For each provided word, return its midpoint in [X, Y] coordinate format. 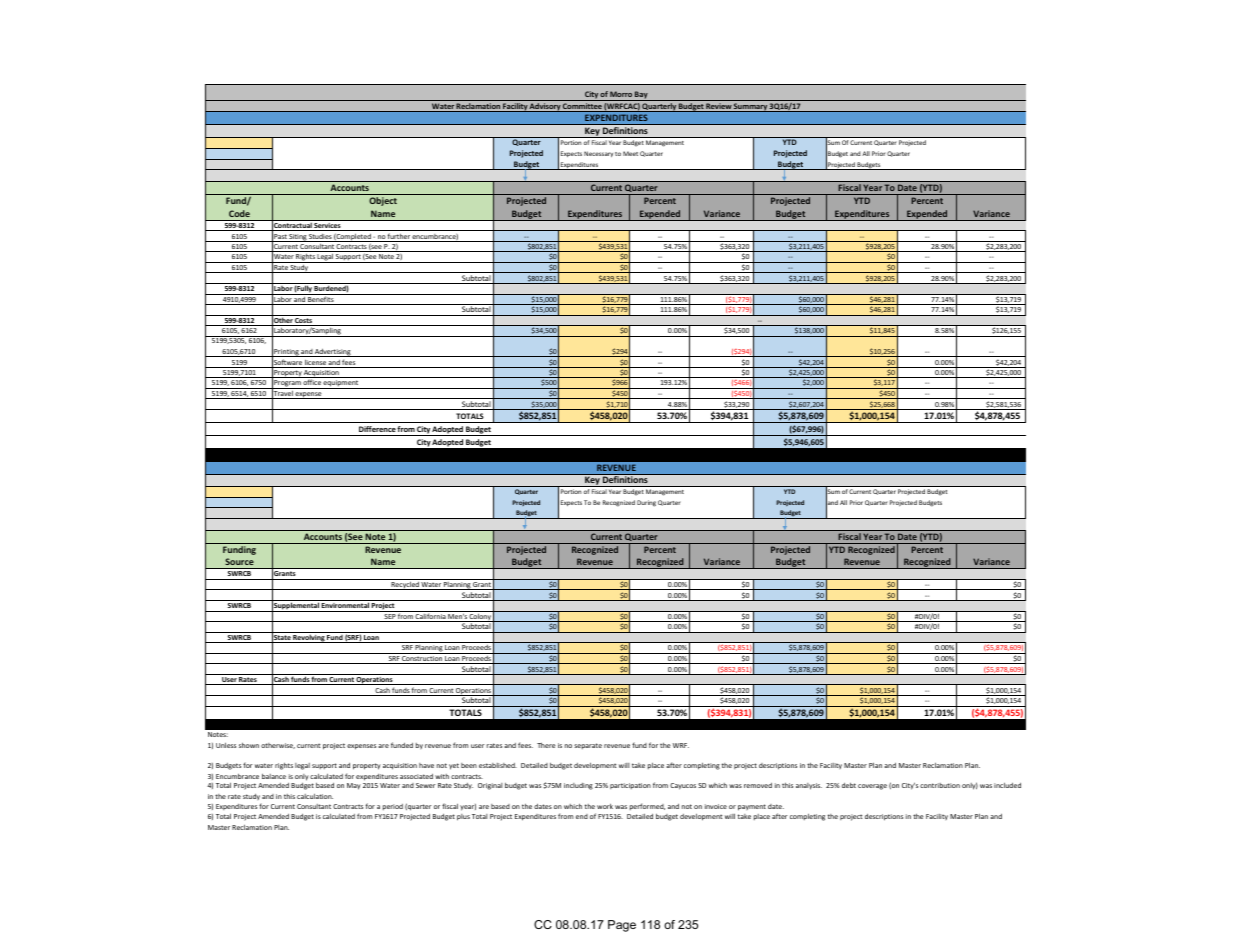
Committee [582, 107]
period [393, 807]
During [646, 503]
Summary [750, 107]
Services [328, 227]
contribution [940, 785]
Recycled [405, 585]
